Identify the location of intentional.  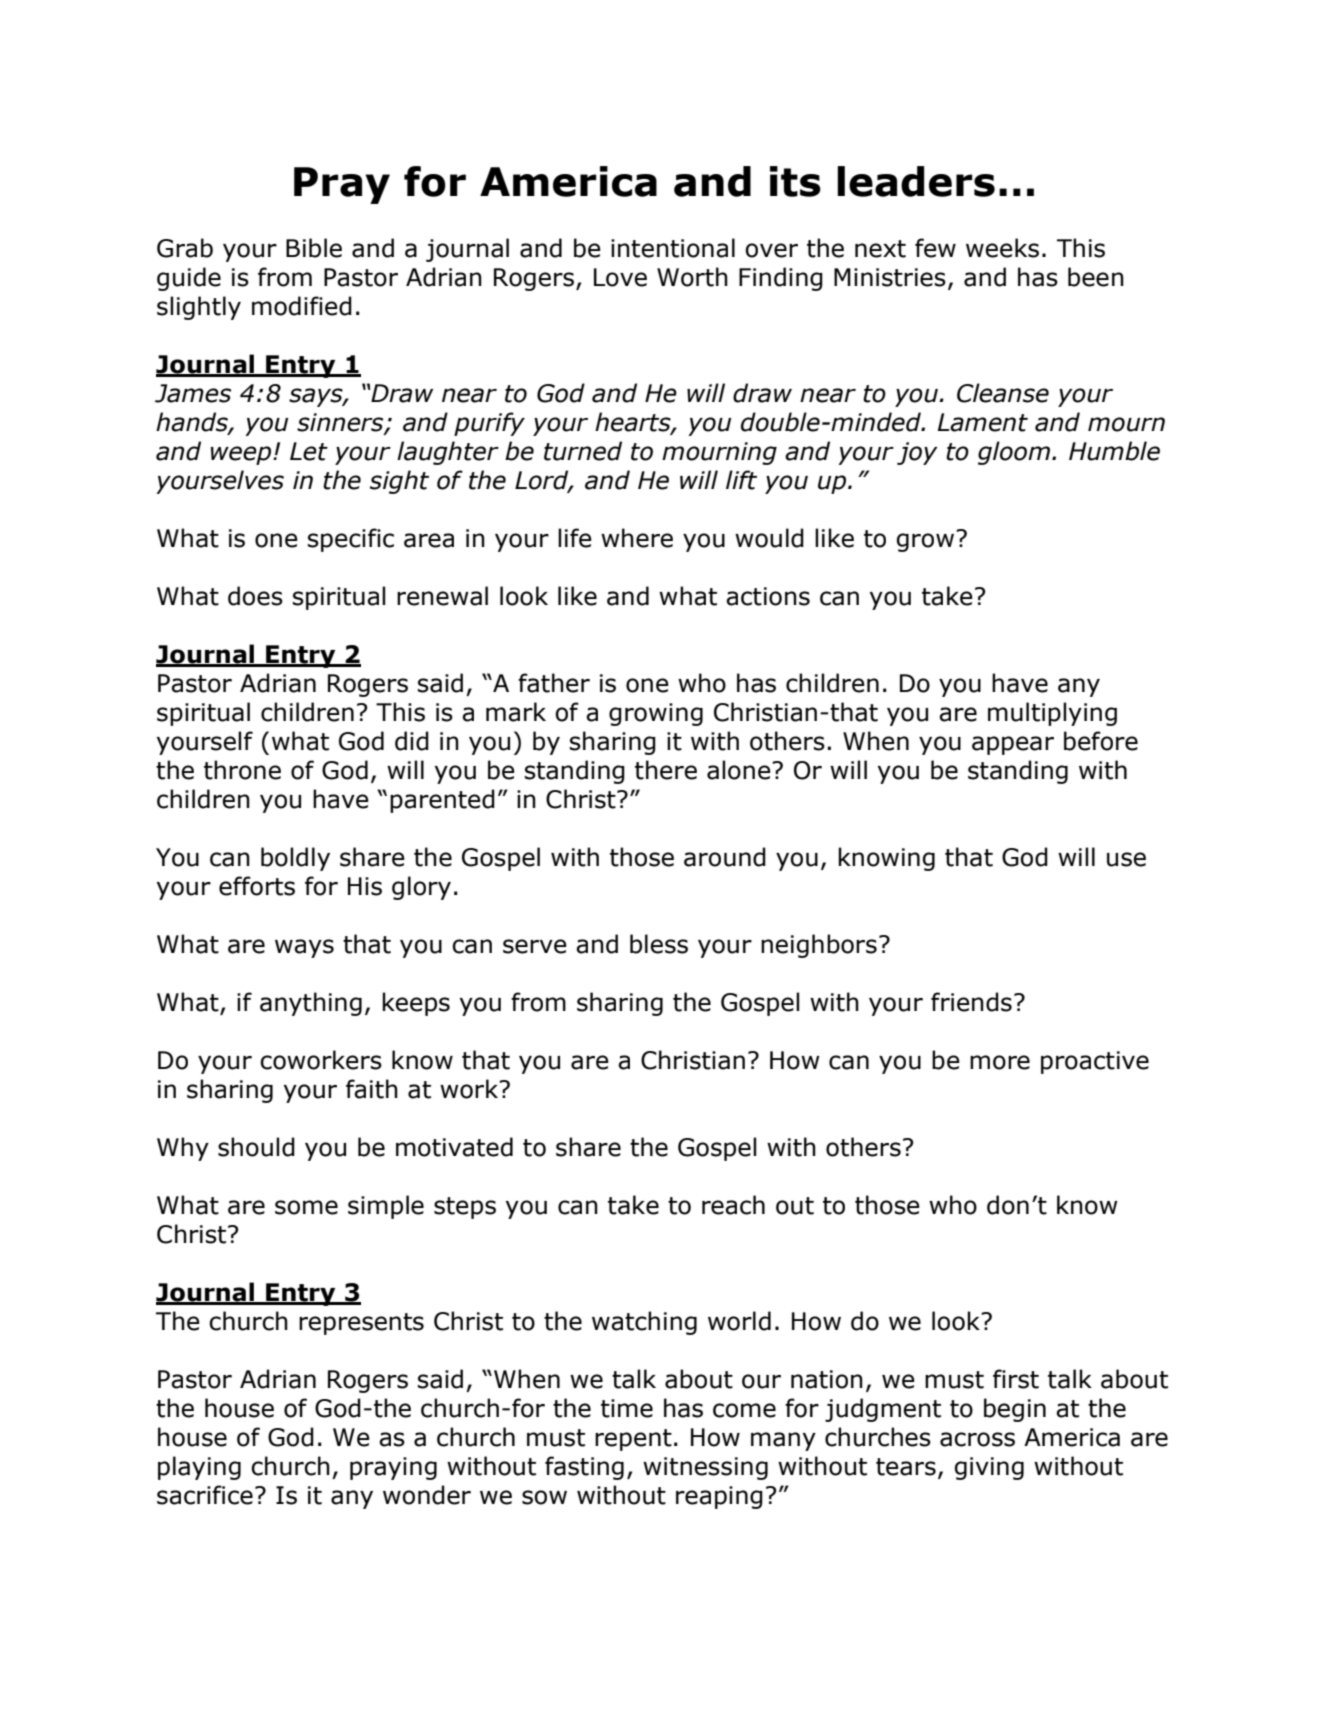
(673, 248).
